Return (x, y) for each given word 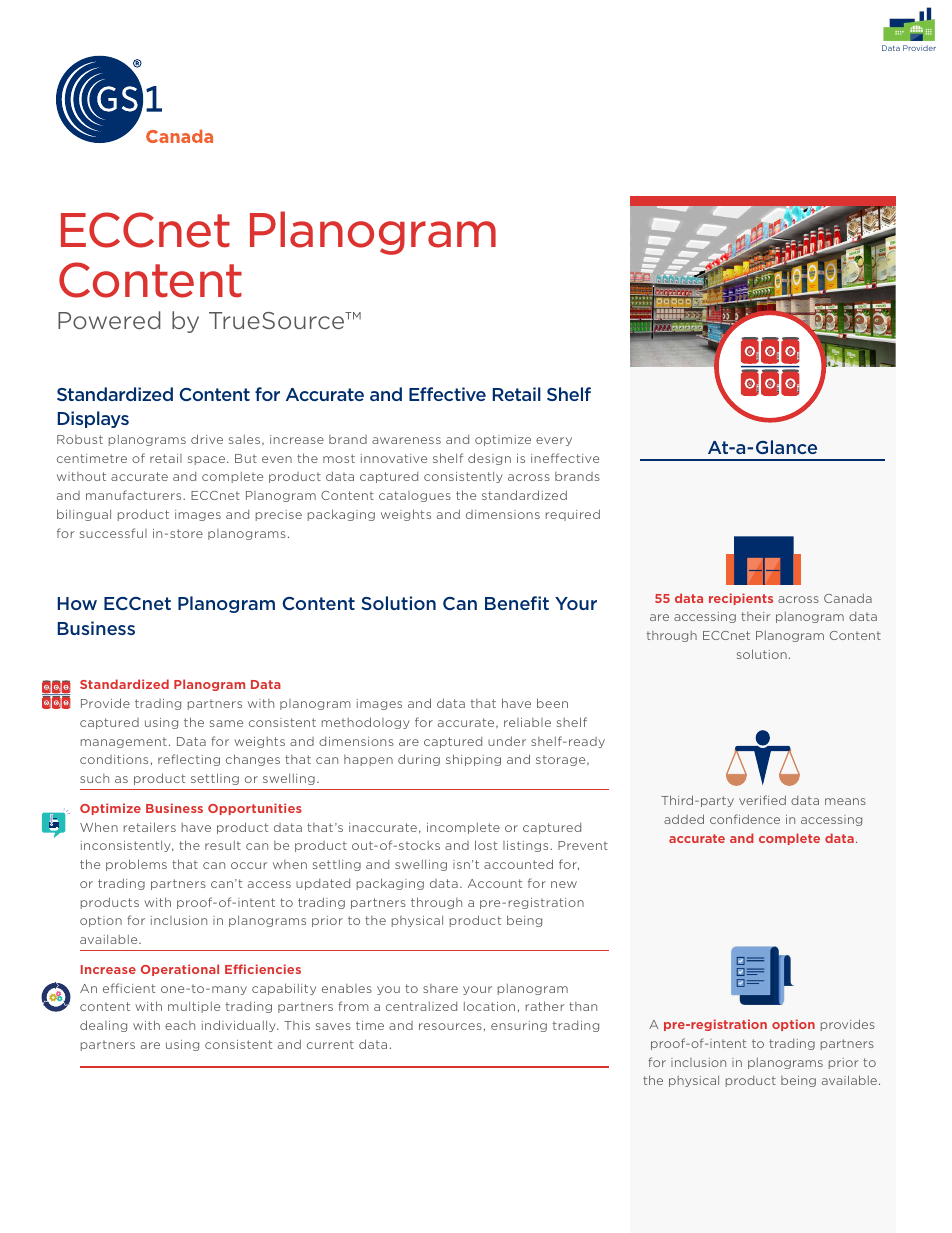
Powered (109, 320)
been (552, 703)
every (554, 441)
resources (450, 1026)
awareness (406, 440)
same (226, 723)
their (755, 616)
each (180, 1025)
